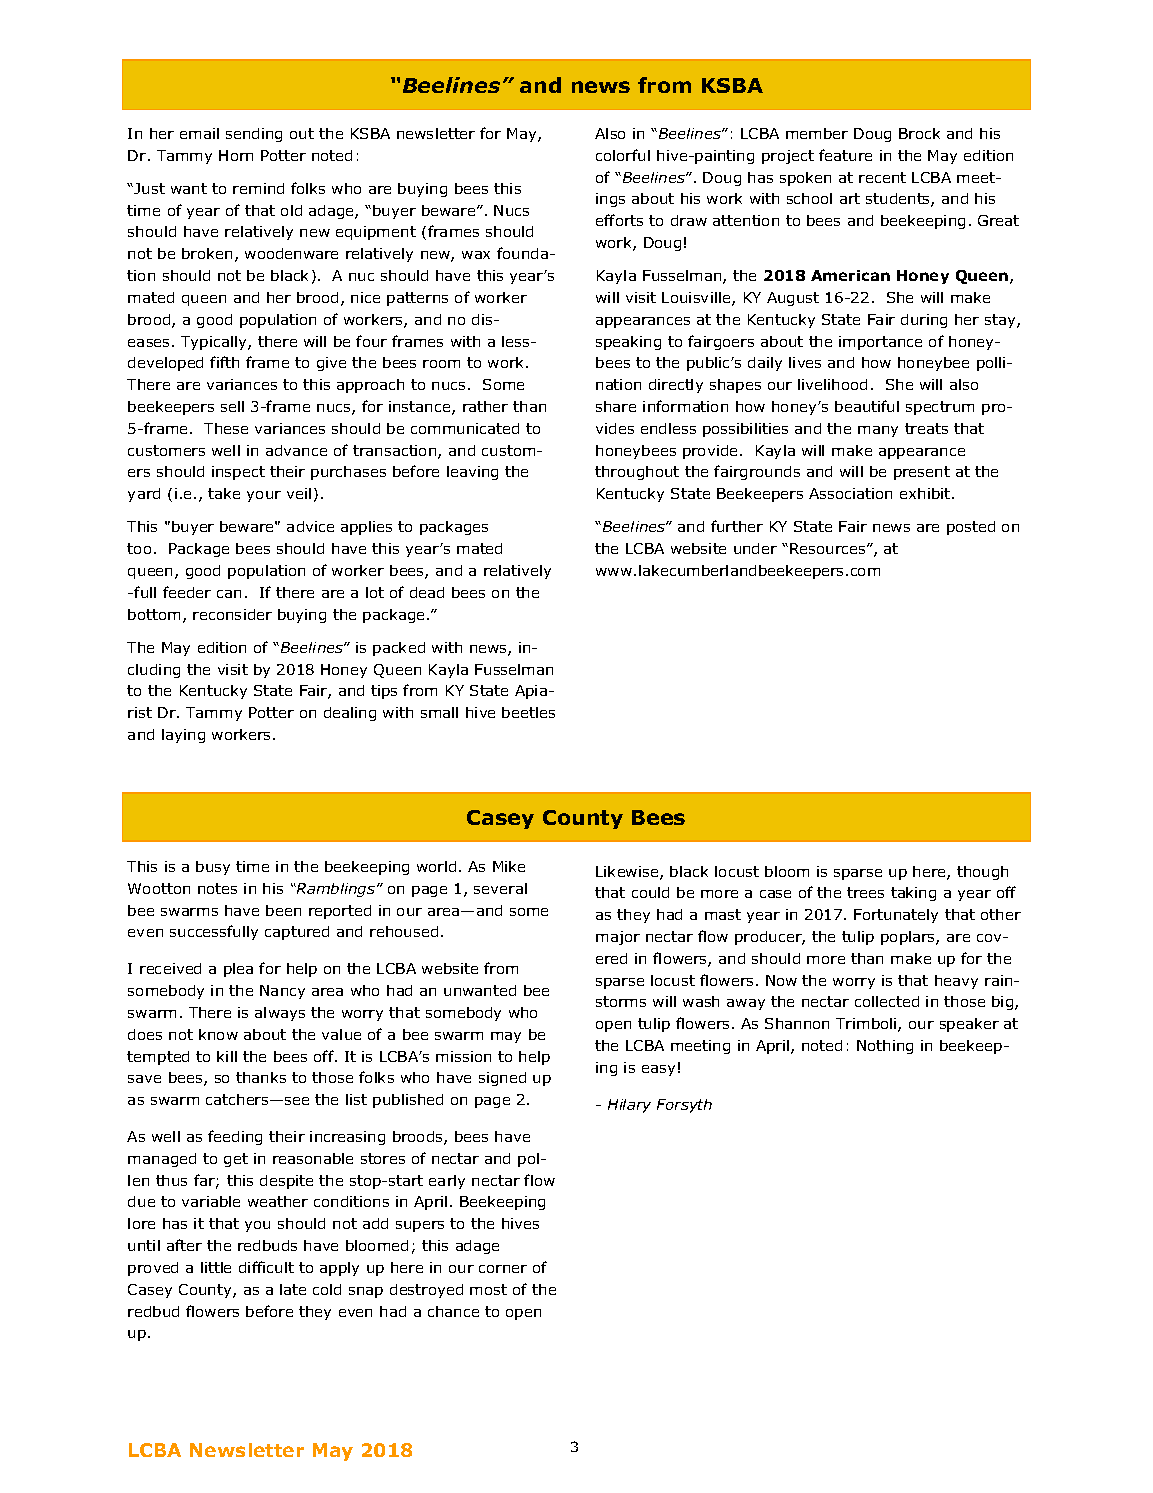  Describe the element at coordinates (236, 155) in the screenshot. I see `Horn` at that location.
